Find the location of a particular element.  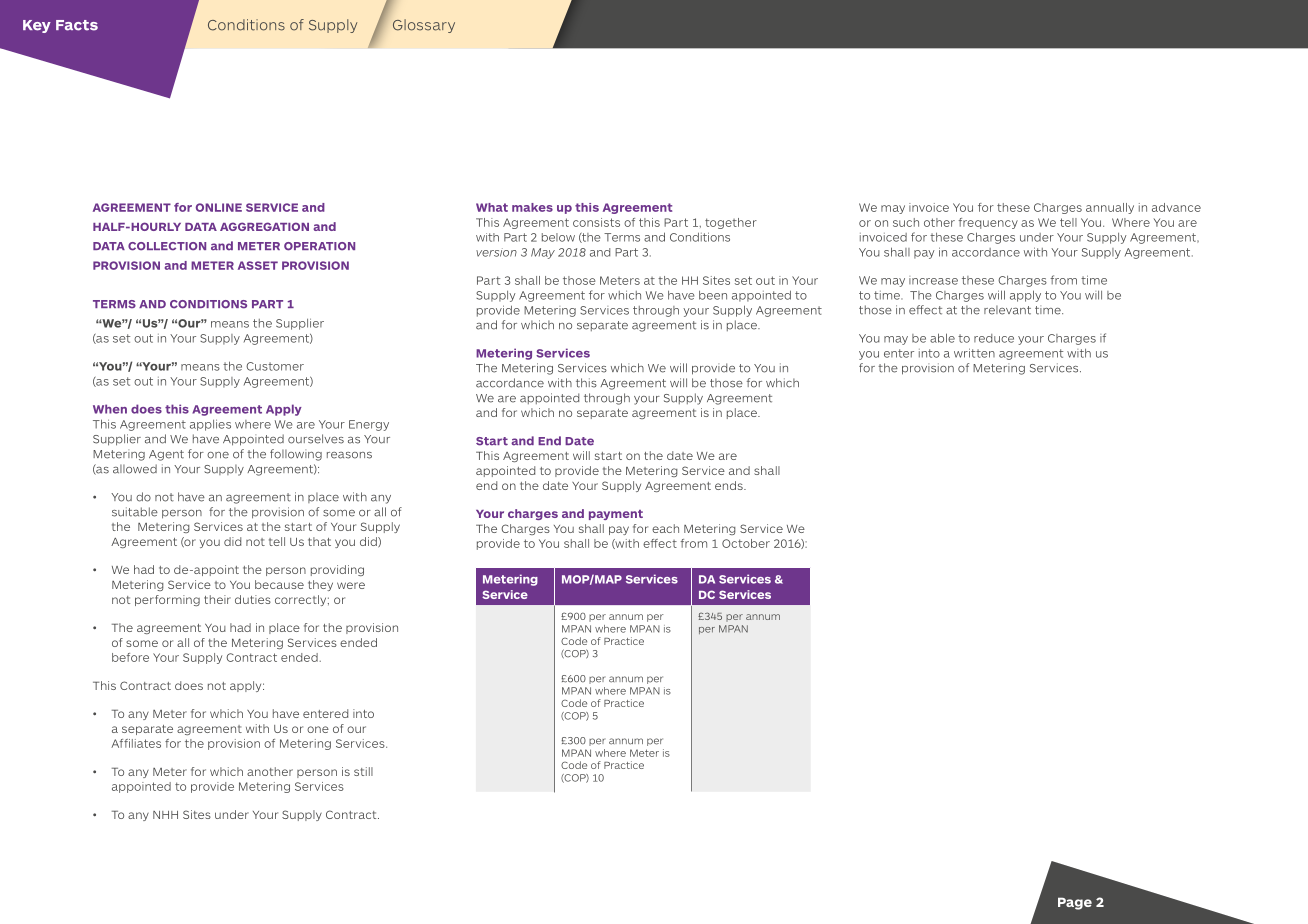

Facts is located at coordinates (77, 25).
